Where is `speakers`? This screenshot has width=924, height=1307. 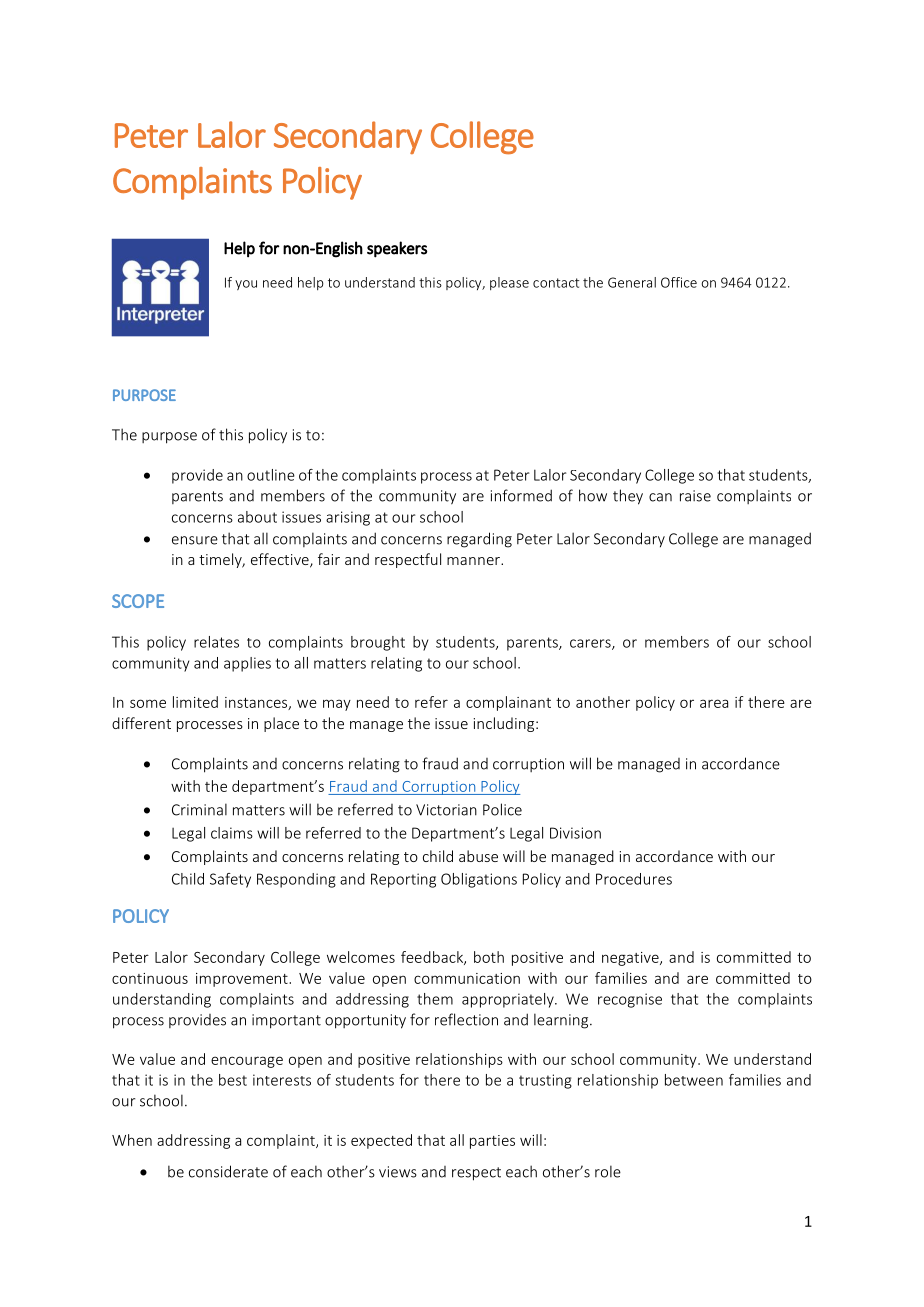 speakers is located at coordinates (397, 249).
